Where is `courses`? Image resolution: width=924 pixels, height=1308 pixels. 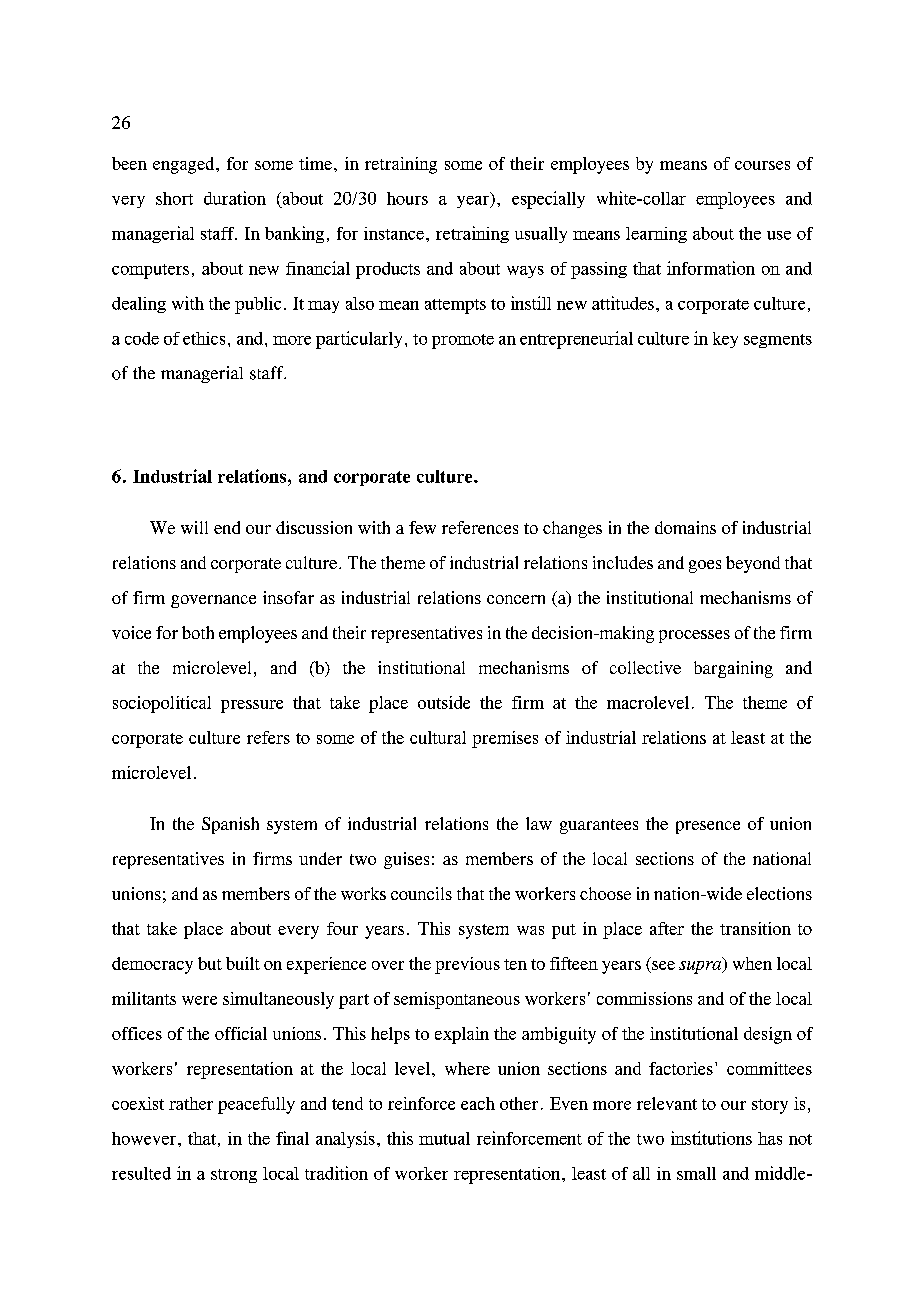
courses is located at coordinates (762, 165).
